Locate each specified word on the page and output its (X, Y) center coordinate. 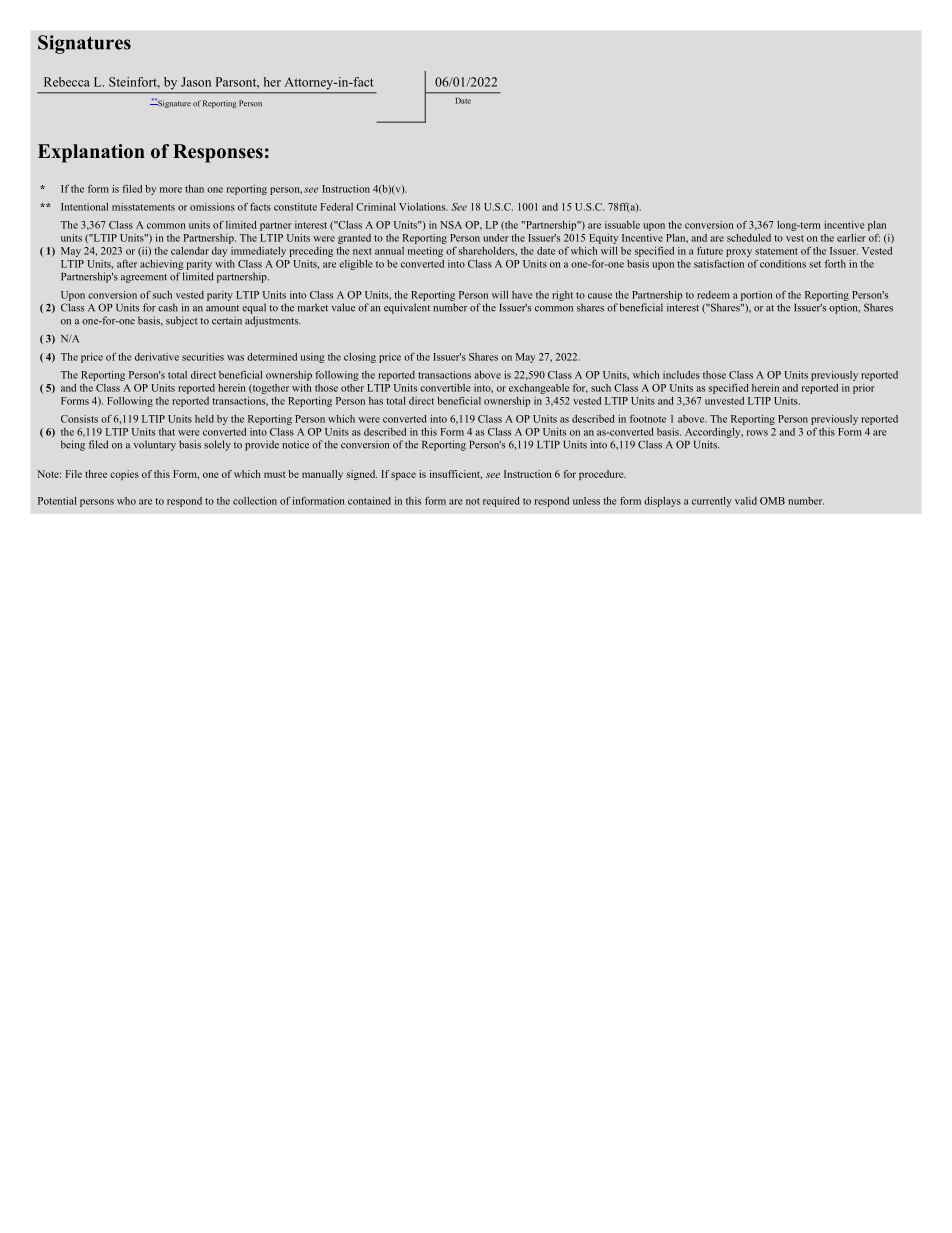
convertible (445, 388)
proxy (739, 253)
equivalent (407, 308)
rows (757, 433)
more (171, 190)
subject (181, 321)
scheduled (749, 238)
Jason (196, 82)
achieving (161, 265)
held (204, 419)
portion (757, 296)
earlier (851, 238)
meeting (425, 252)
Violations (423, 207)
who (126, 501)
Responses (218, 153)
